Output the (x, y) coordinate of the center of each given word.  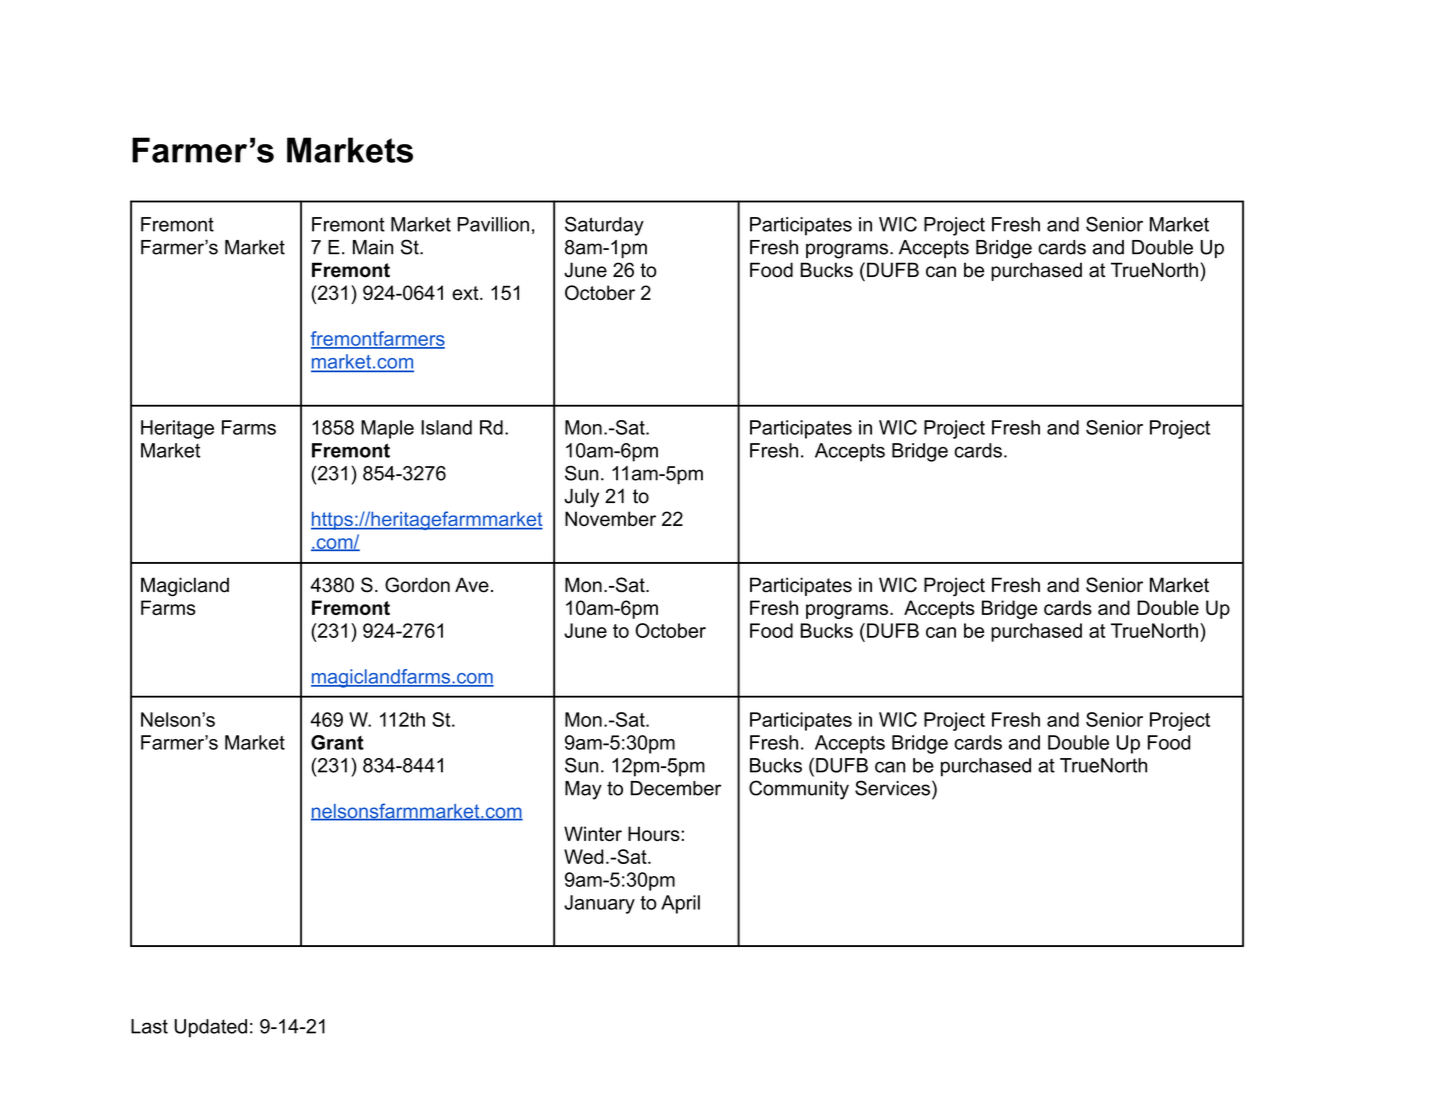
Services (892, 788)
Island (446, 427)
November (610, 518)
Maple (387, 429)
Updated (210, 1028)
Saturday (604, 226)
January (599, 904)
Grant (337, 742)
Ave (472, 585)
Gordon (417, 585)
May (583, 790)
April (680, 904)
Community (799, 790)
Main (373, 247)
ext (466, 293)
